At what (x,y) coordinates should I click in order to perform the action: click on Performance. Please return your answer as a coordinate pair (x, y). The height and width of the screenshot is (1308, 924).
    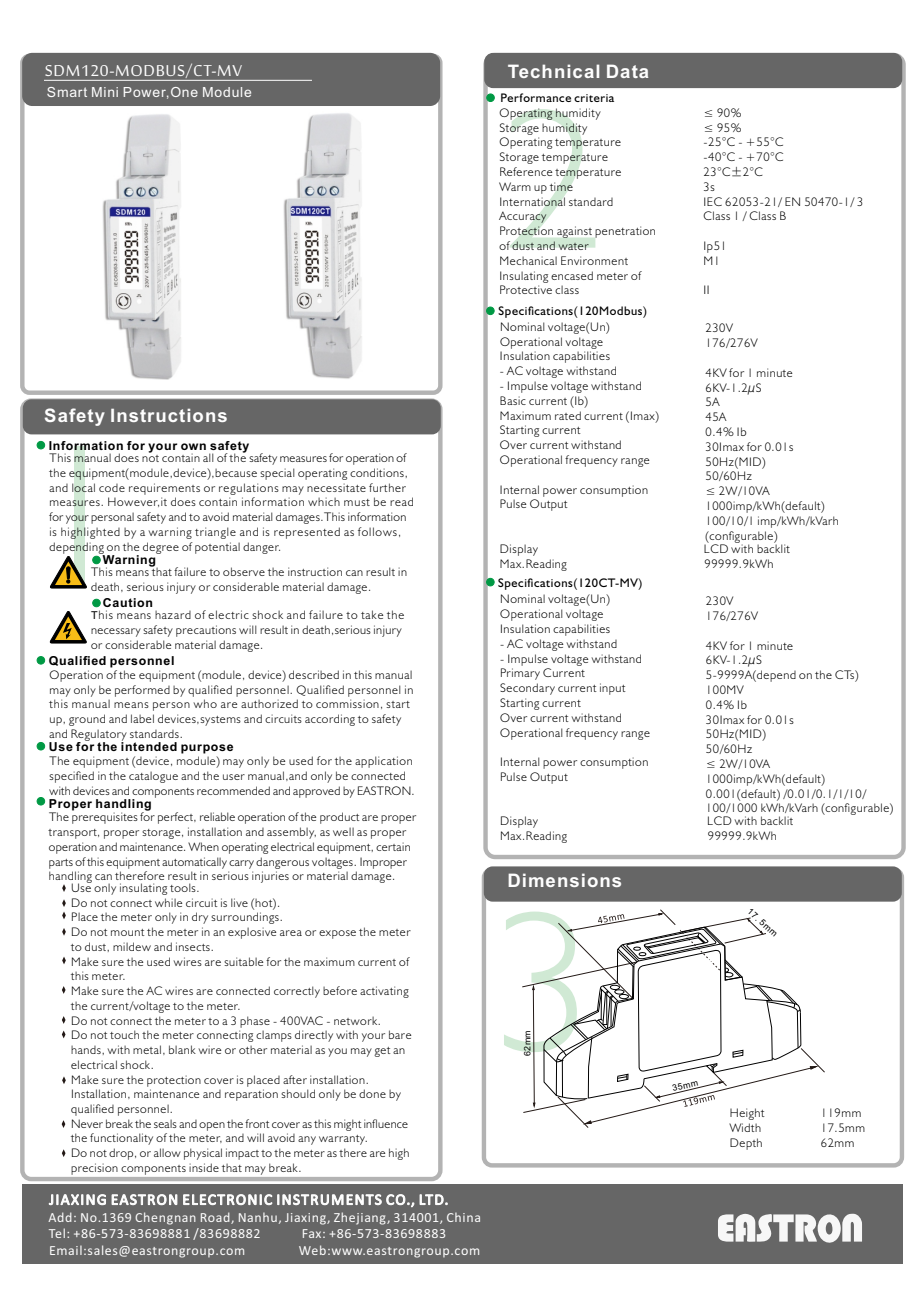
    Looking at the image, I should click on (536, 97).
